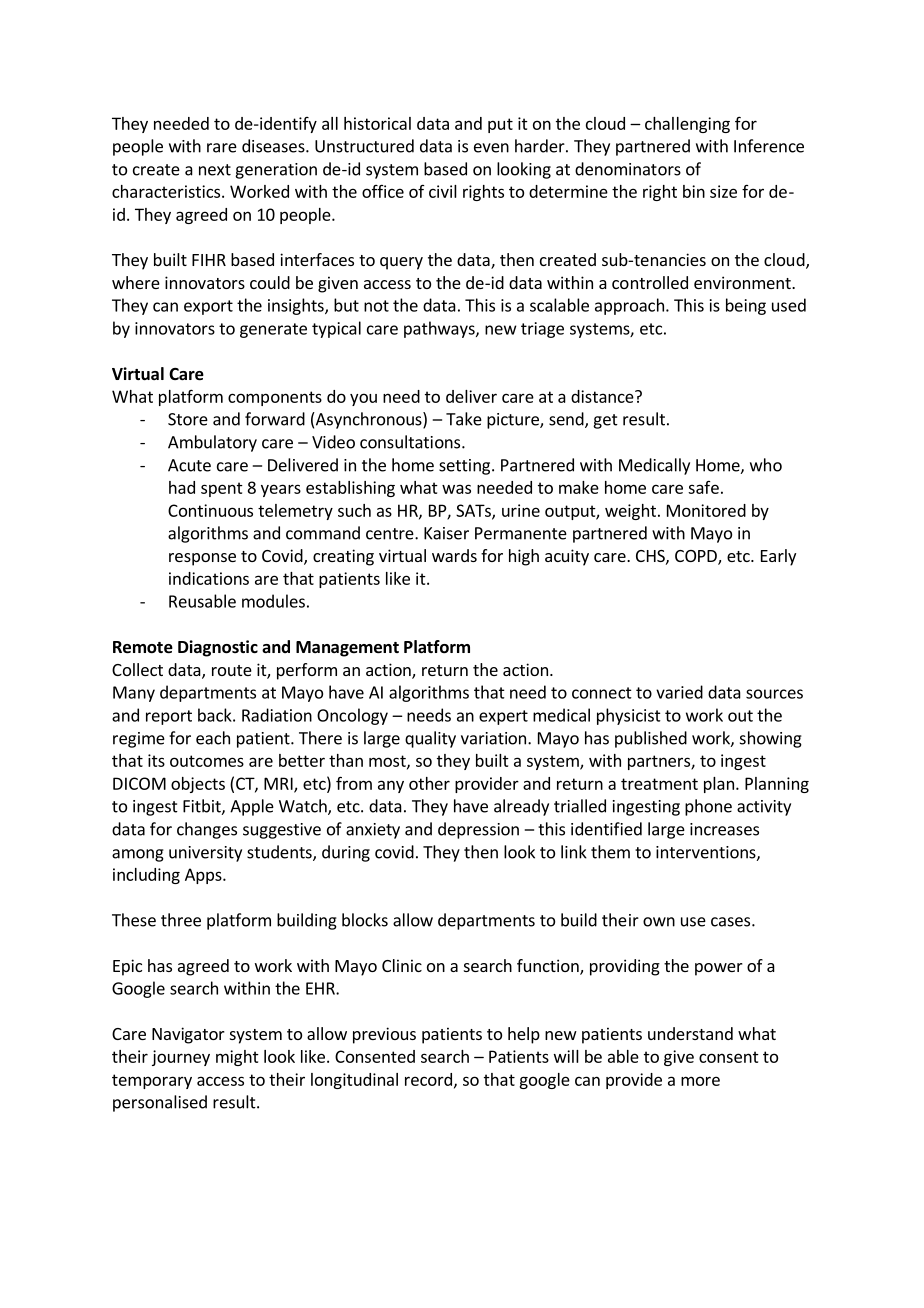 Image resolution: width=924 pixels, height=1308 pixels. What do you see at coordinates (687, 125) in the image?
I see `challenging` at bounding box center [687, 125].
